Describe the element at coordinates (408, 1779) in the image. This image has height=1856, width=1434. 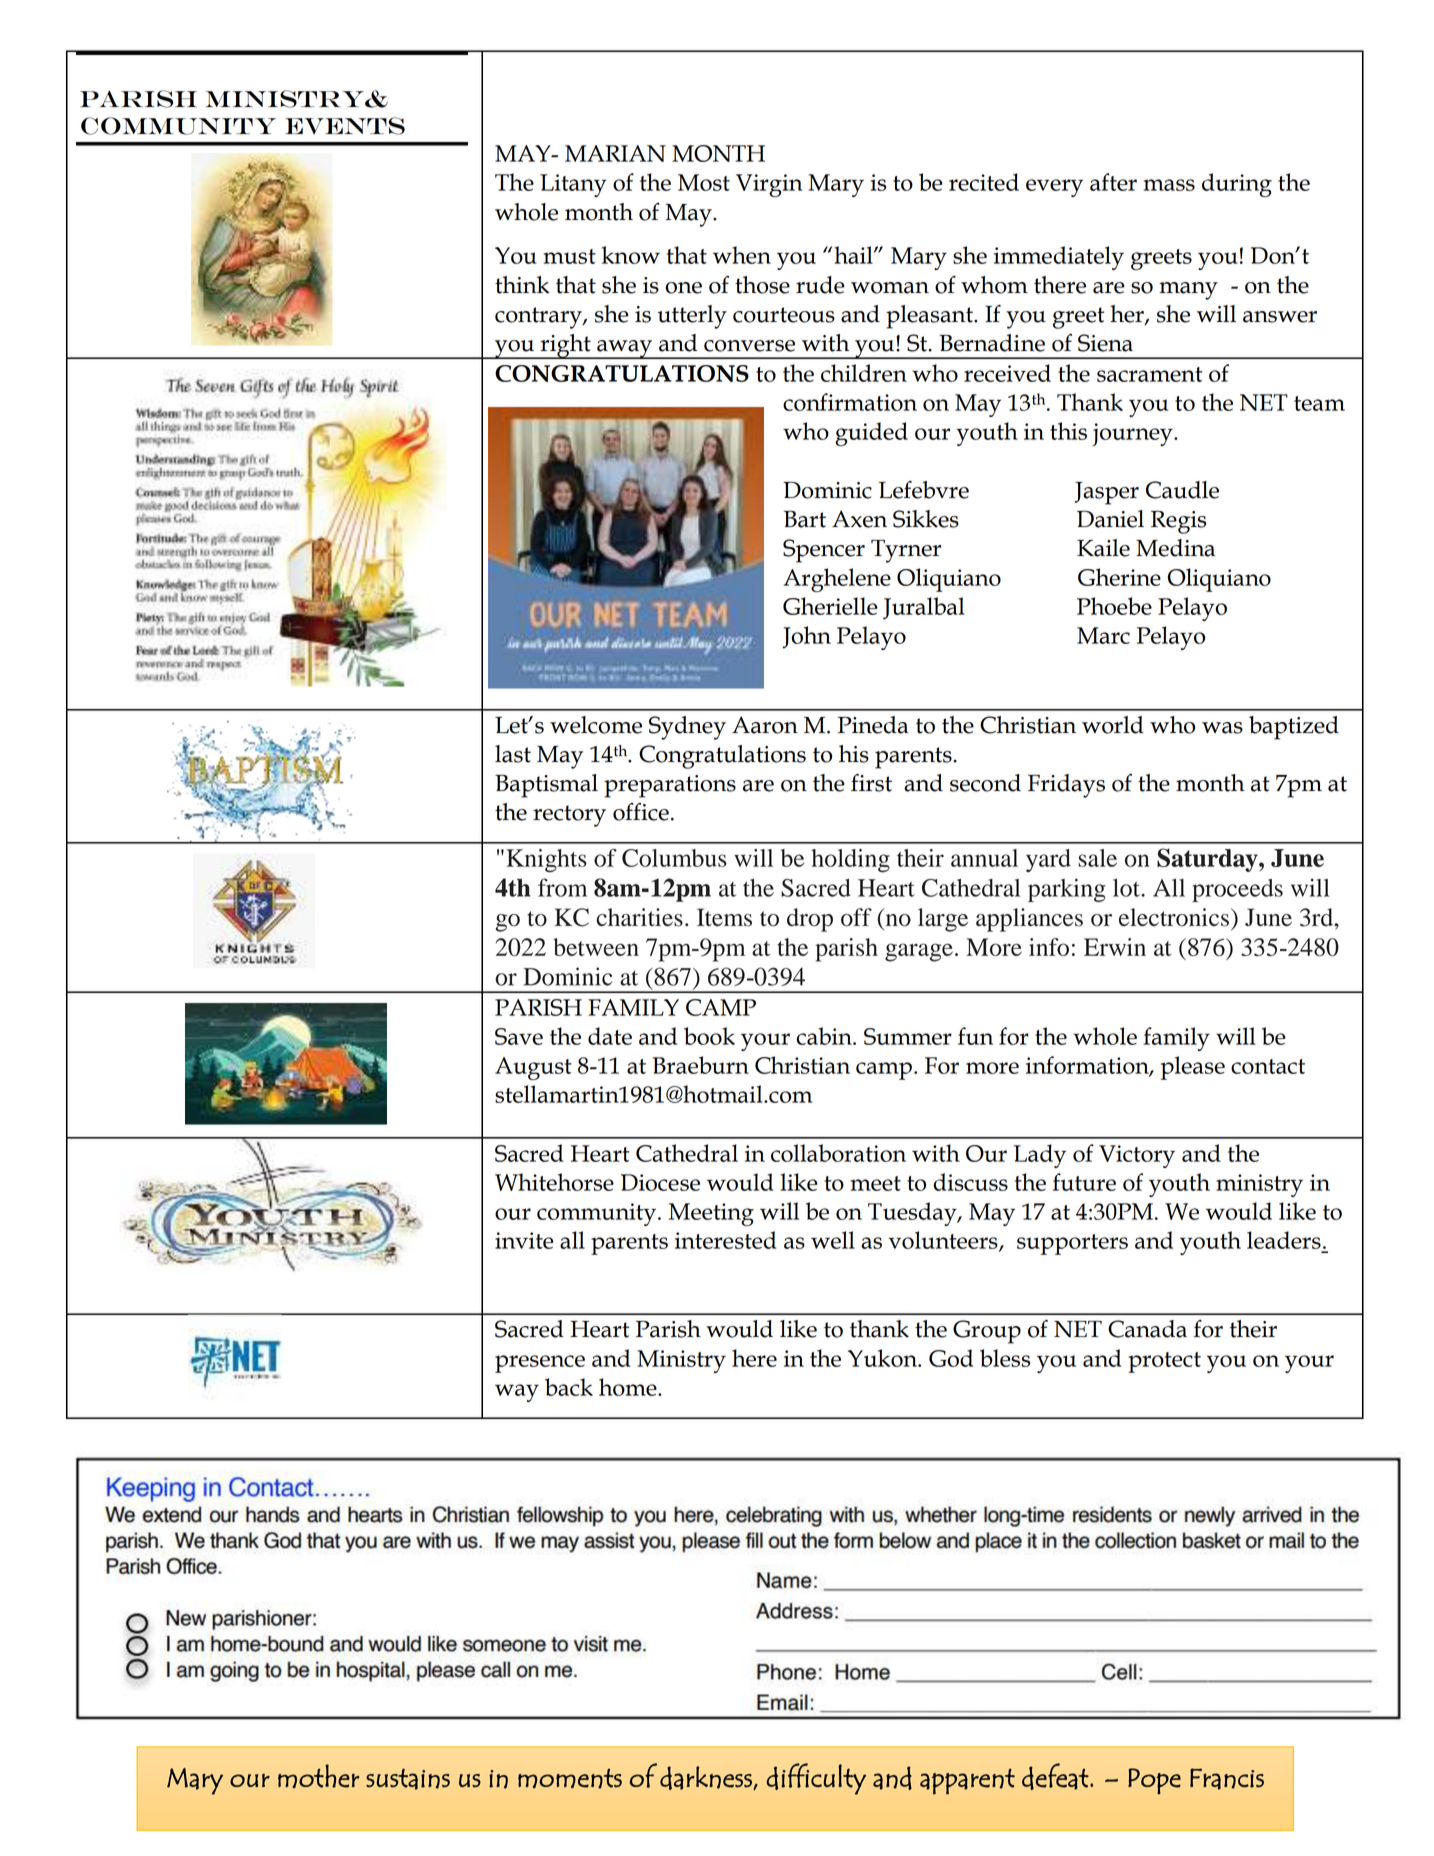
I see `sustains` at that location.
